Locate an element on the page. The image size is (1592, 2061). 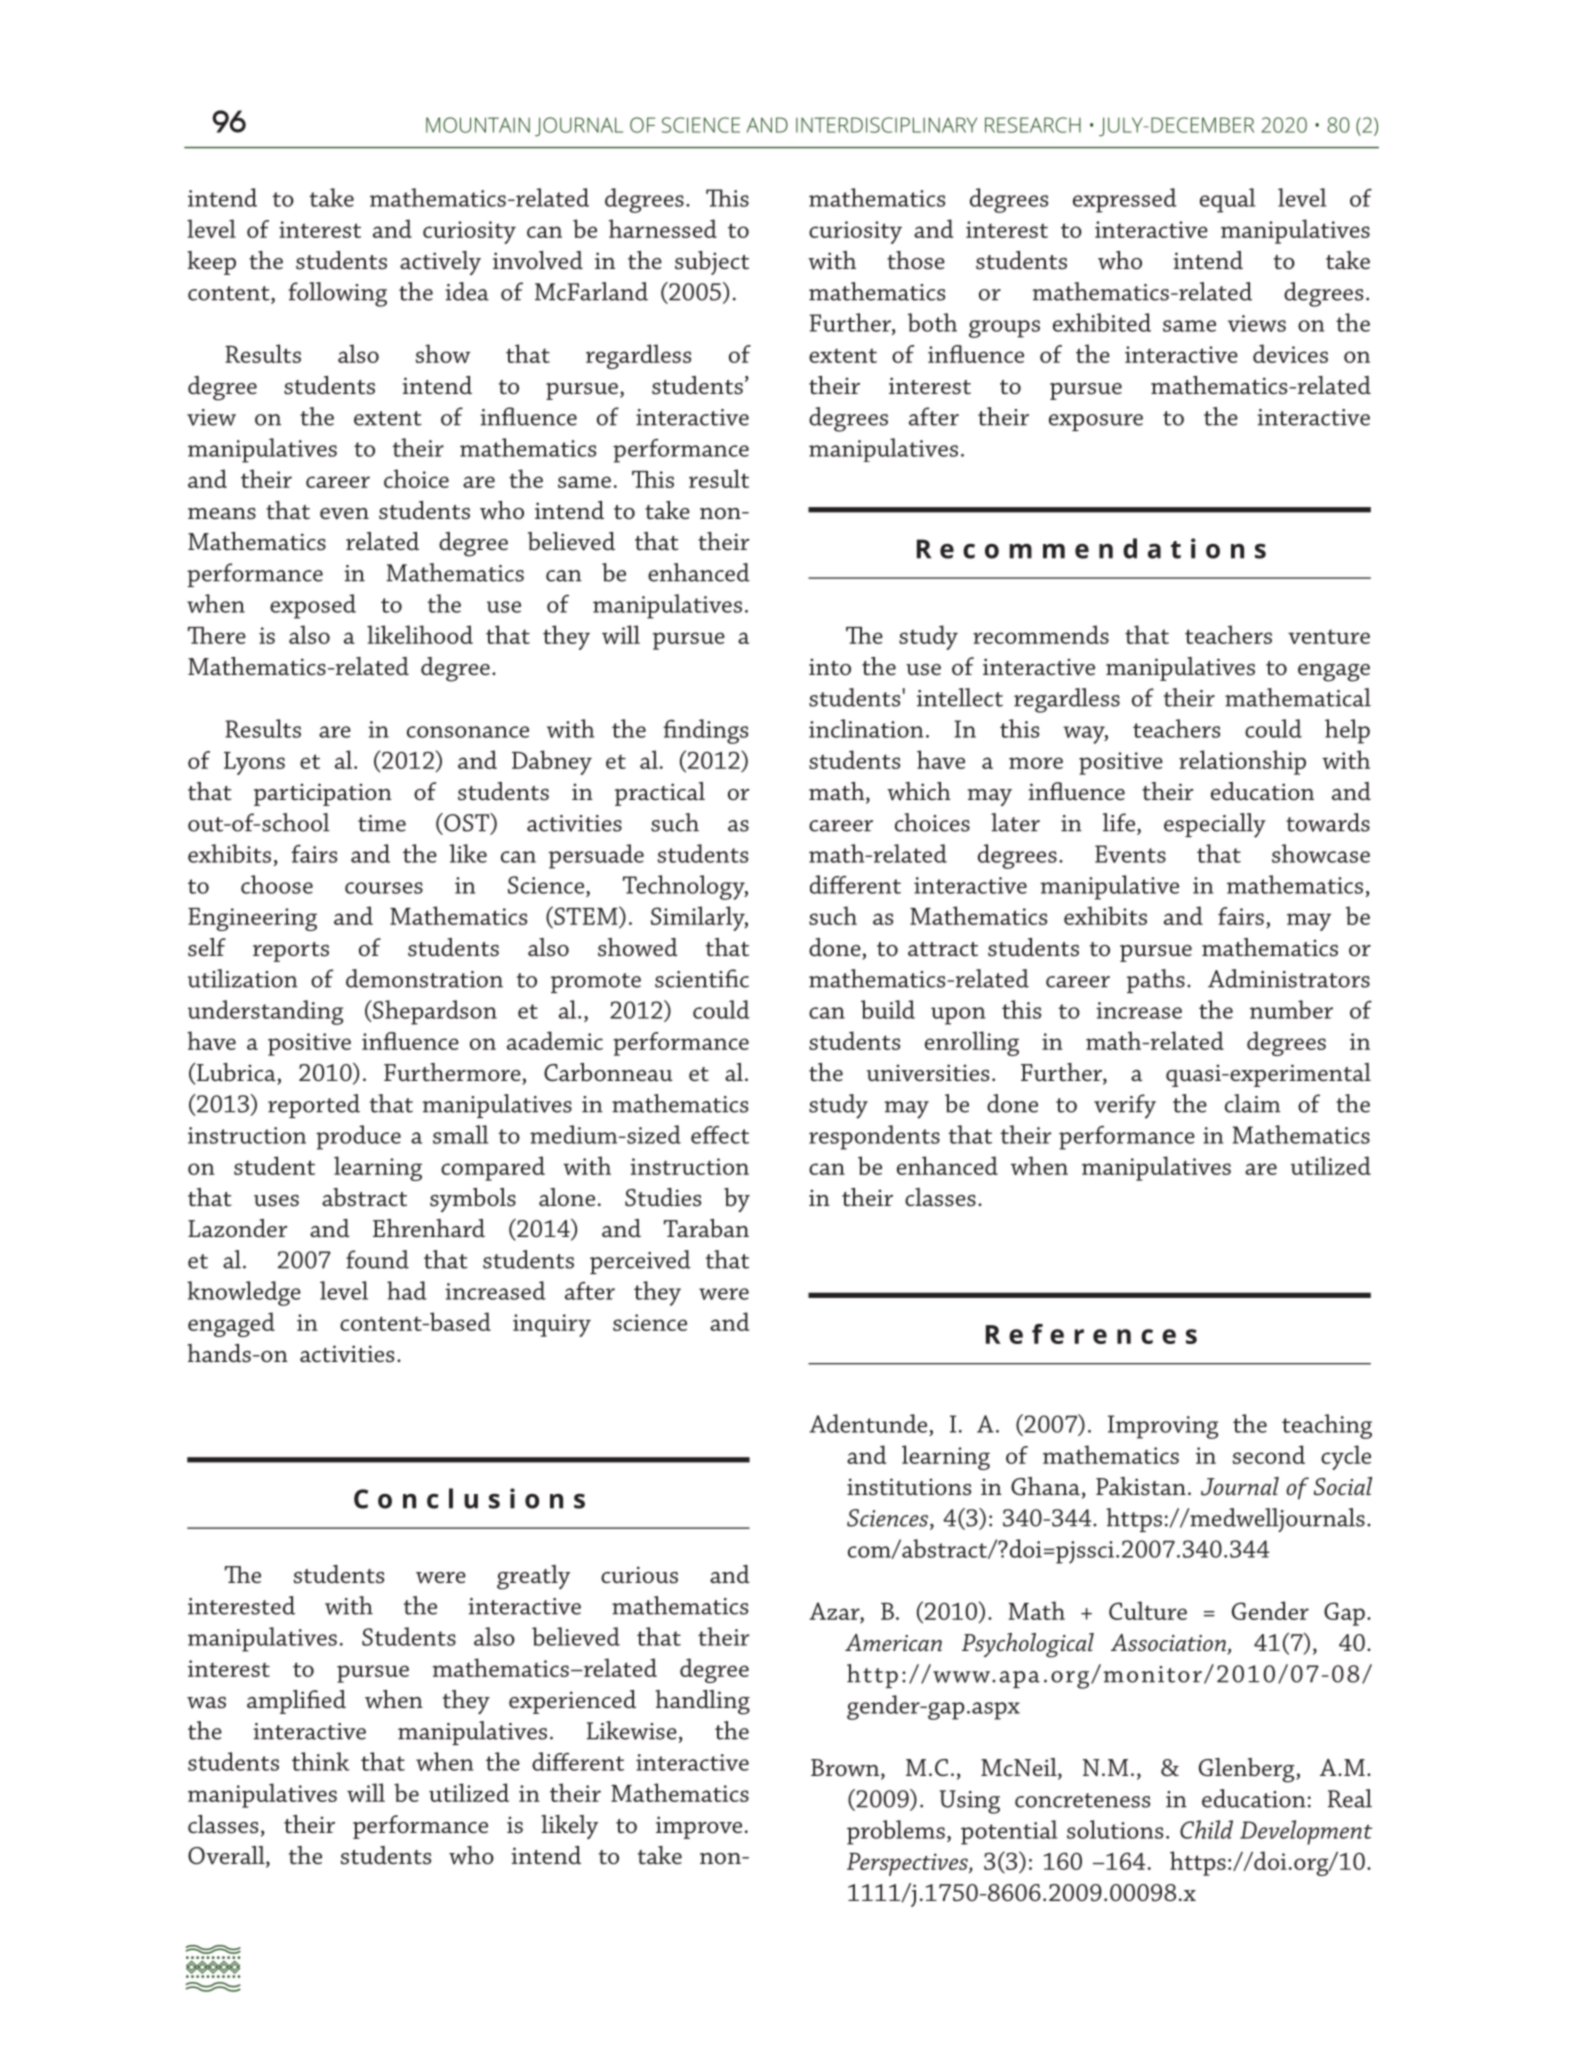
equal is located at coordinates (1227, 200).
